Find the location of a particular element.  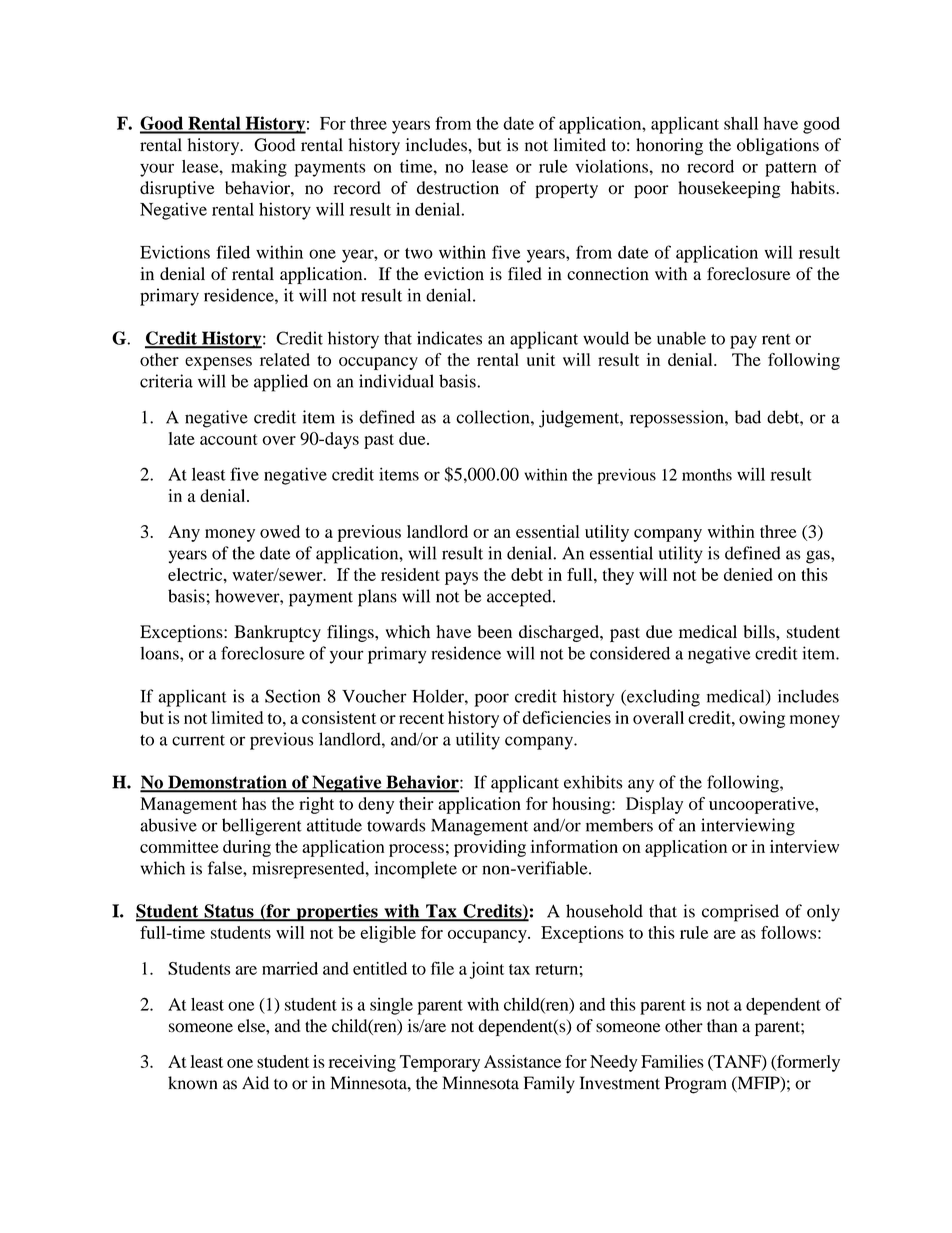

Aid is located at coordinates (255, 1083).
